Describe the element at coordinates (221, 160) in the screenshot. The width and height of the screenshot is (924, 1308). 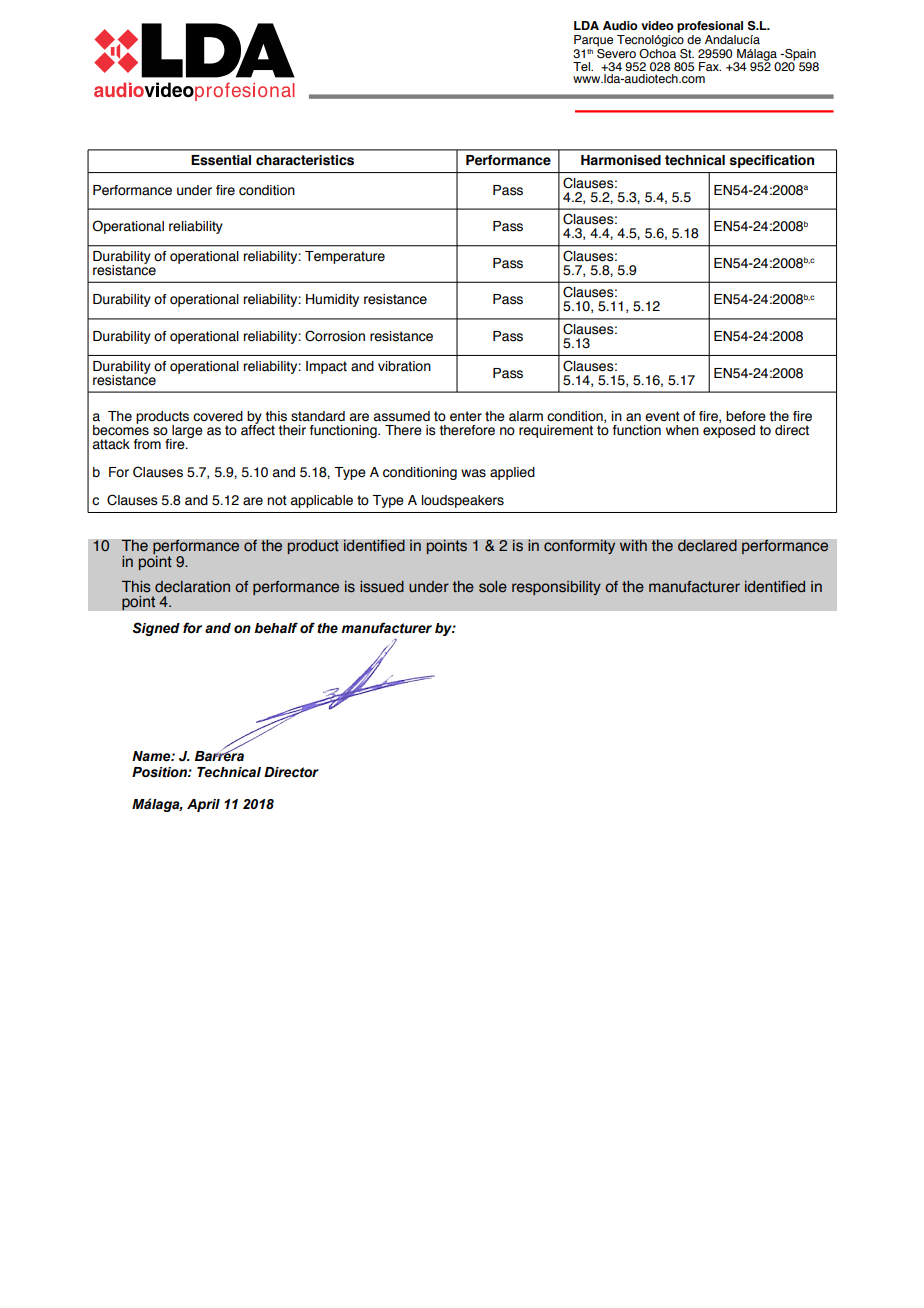
I see `Essential` at that location.
